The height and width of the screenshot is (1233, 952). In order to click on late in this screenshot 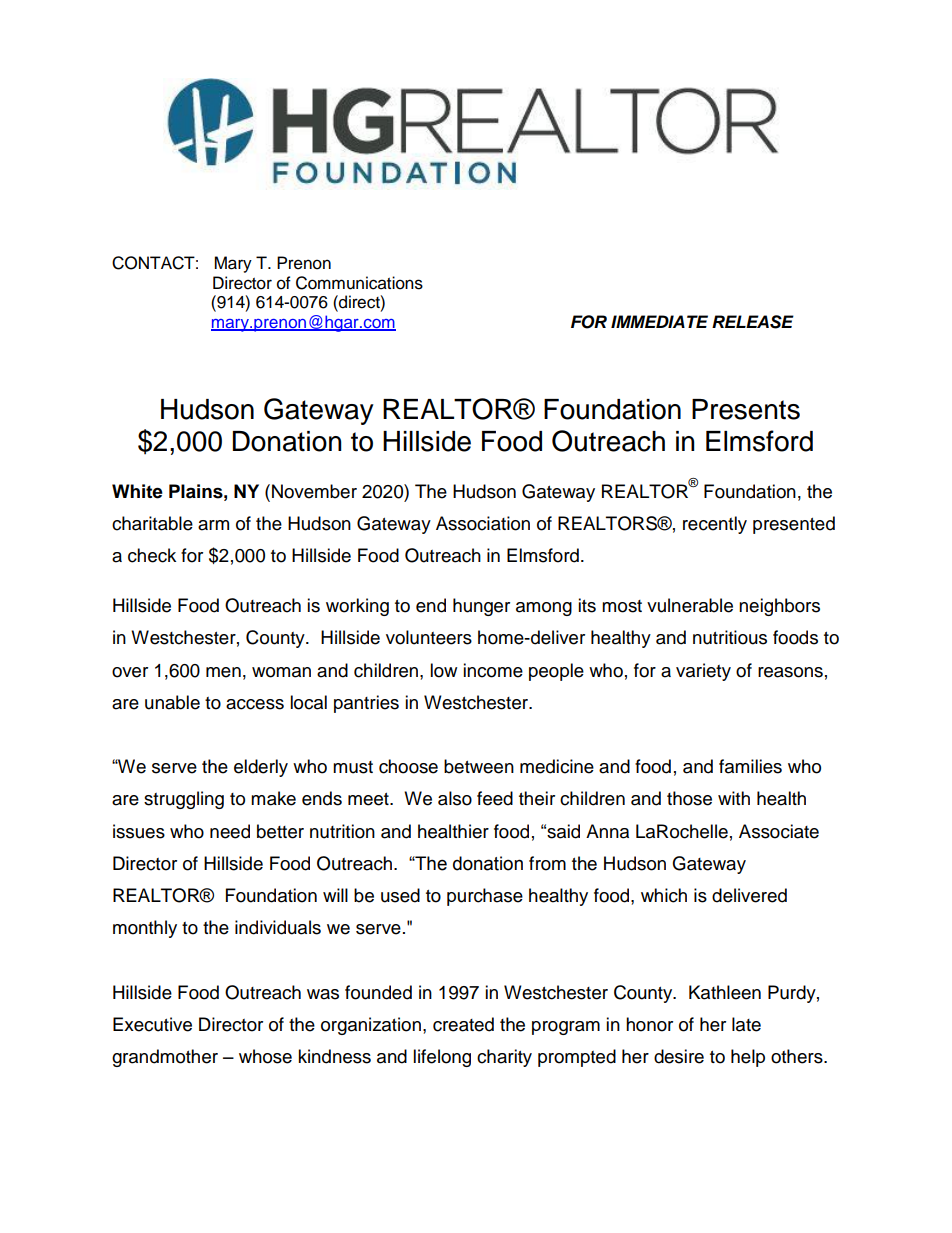, I will do `click(746, 1024)`.
